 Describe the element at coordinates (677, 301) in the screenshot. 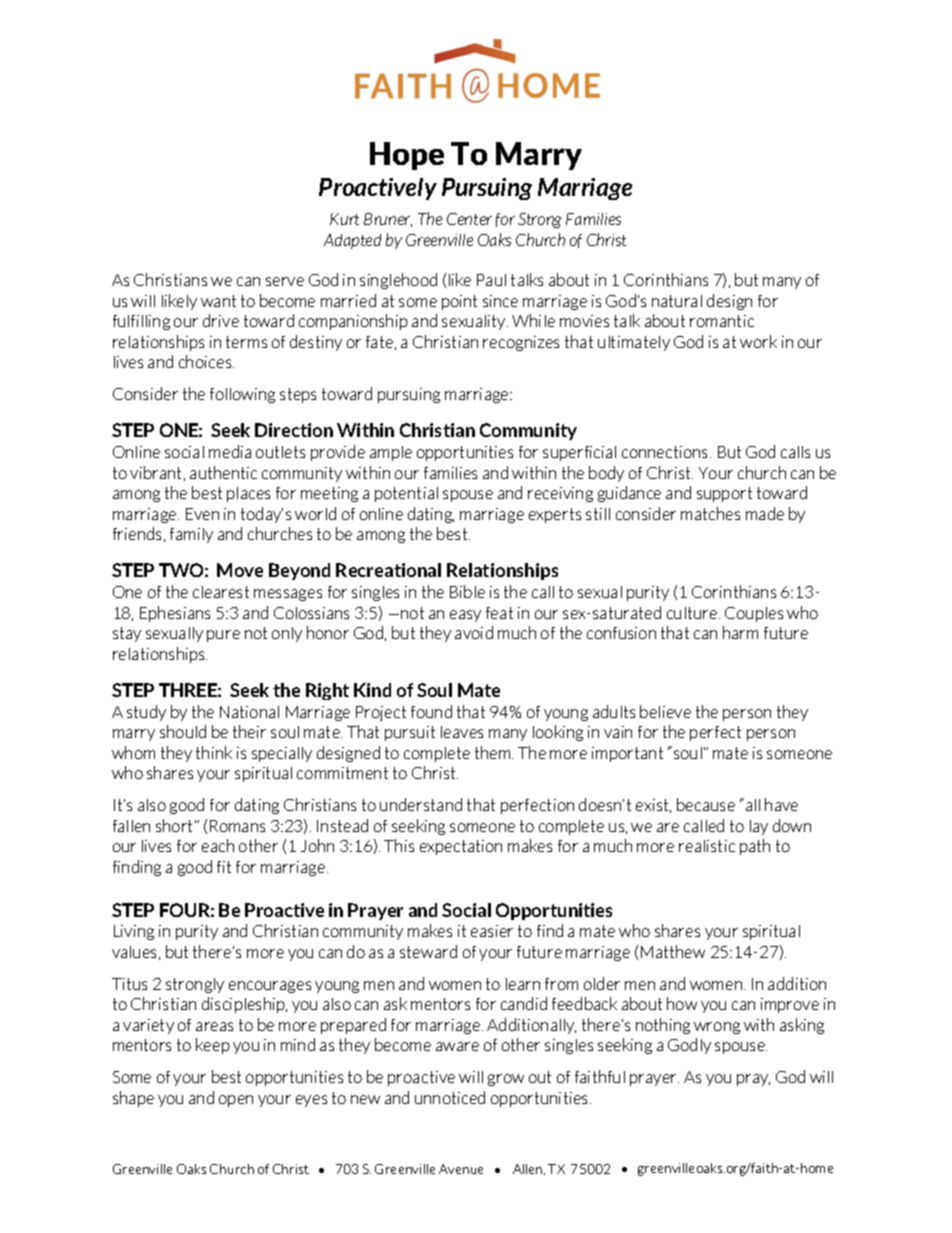

I see `natural` at that location.
